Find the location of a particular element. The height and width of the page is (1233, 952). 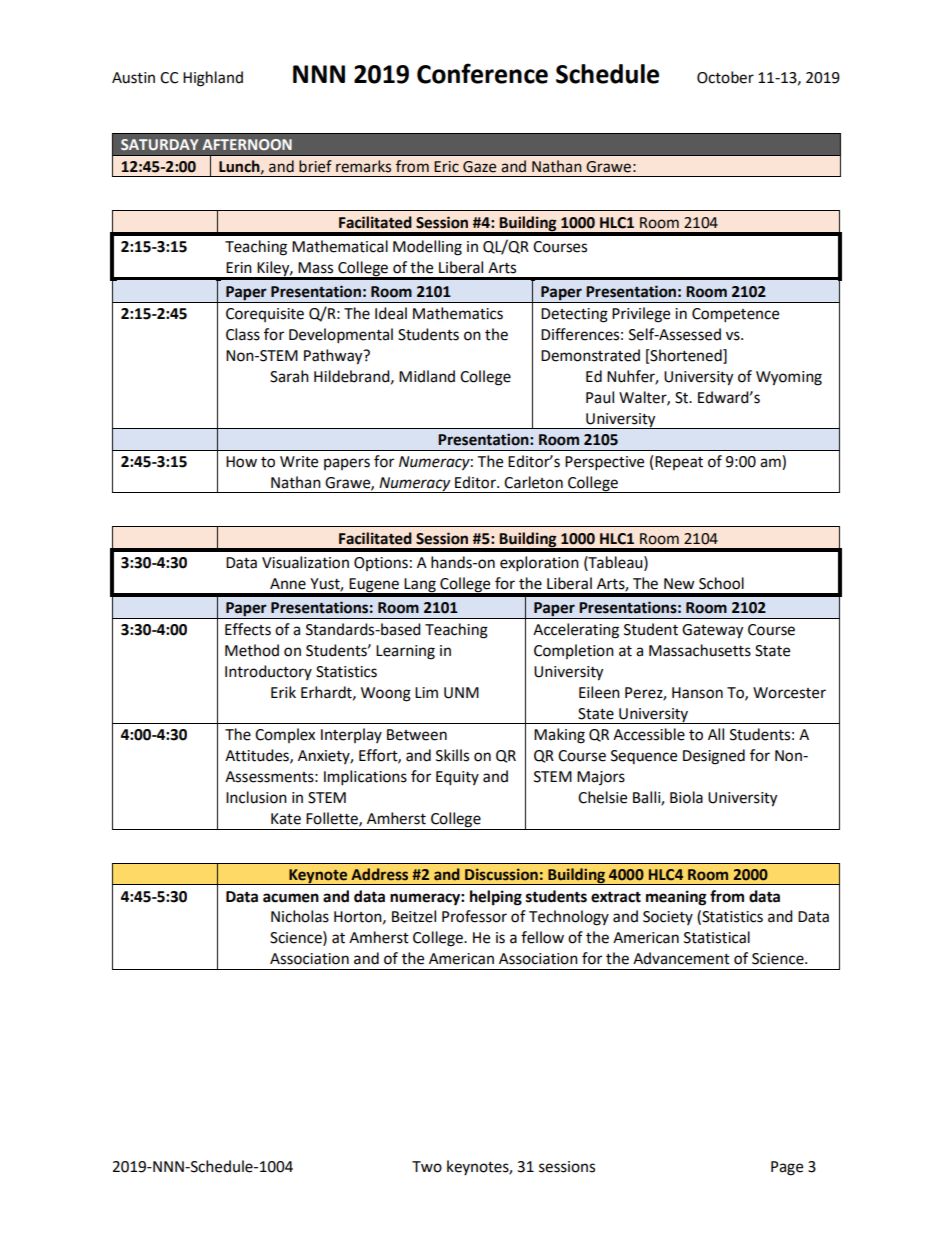

Class is located at coordinates (243, 334).
